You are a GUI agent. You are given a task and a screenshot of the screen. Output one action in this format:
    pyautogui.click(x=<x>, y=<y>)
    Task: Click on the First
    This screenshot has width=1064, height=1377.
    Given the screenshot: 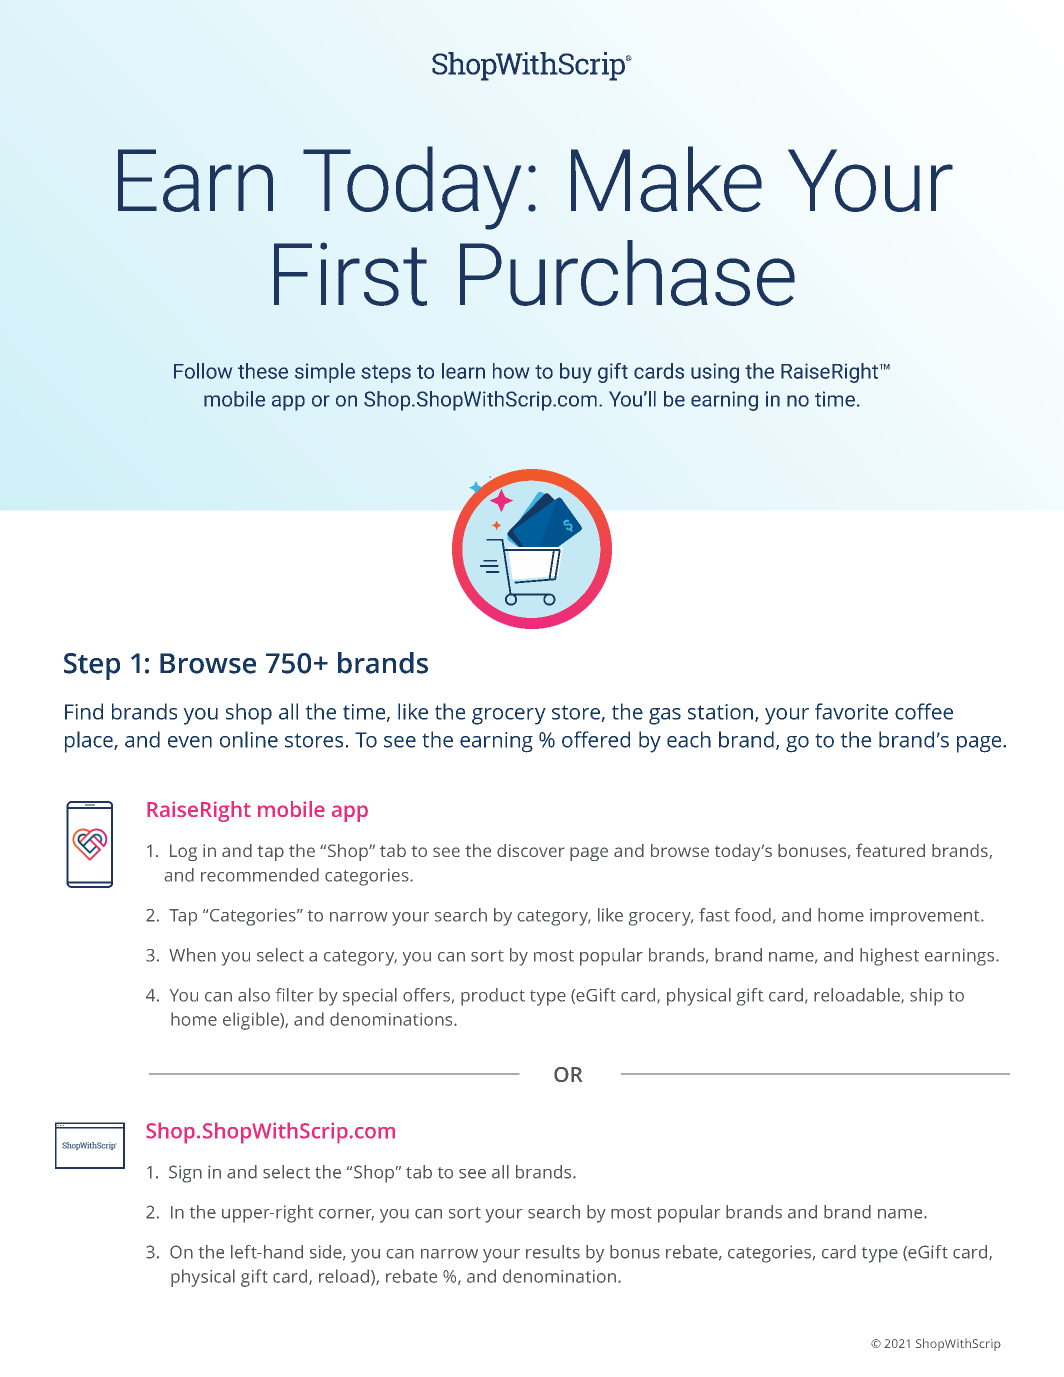 What is the action you would take?
    pyautogui.click(x=350, y=274)
